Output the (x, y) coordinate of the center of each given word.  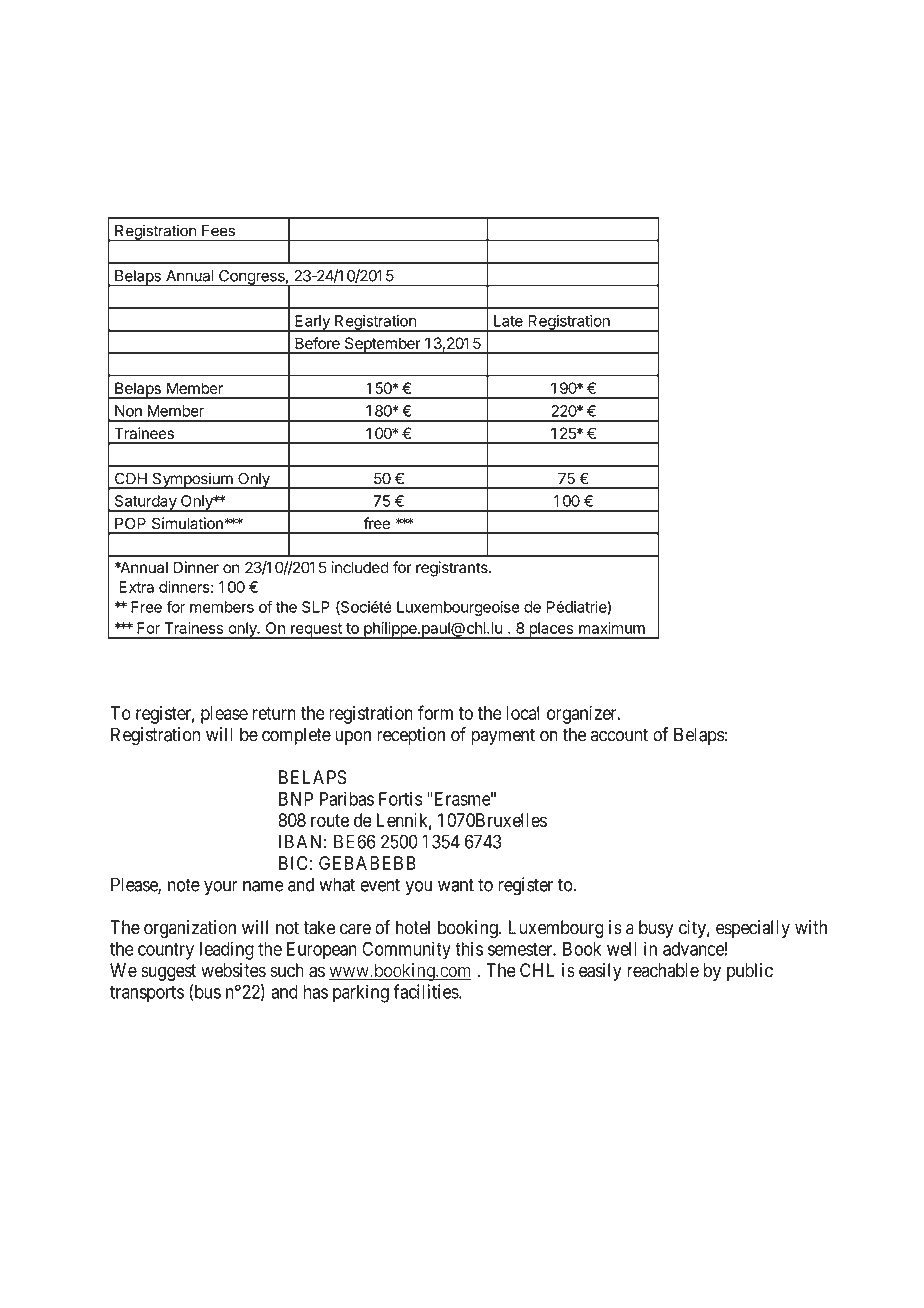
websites (233, 970)
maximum (612, 628)
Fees (218, 231)
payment (503, 736)
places (551, 630)
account (619, 735)
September (382, 345)
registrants (453, 569)
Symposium (192, 480)
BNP (296, 799)
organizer (583, 714)
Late (508, 321)
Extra (136, 587)
